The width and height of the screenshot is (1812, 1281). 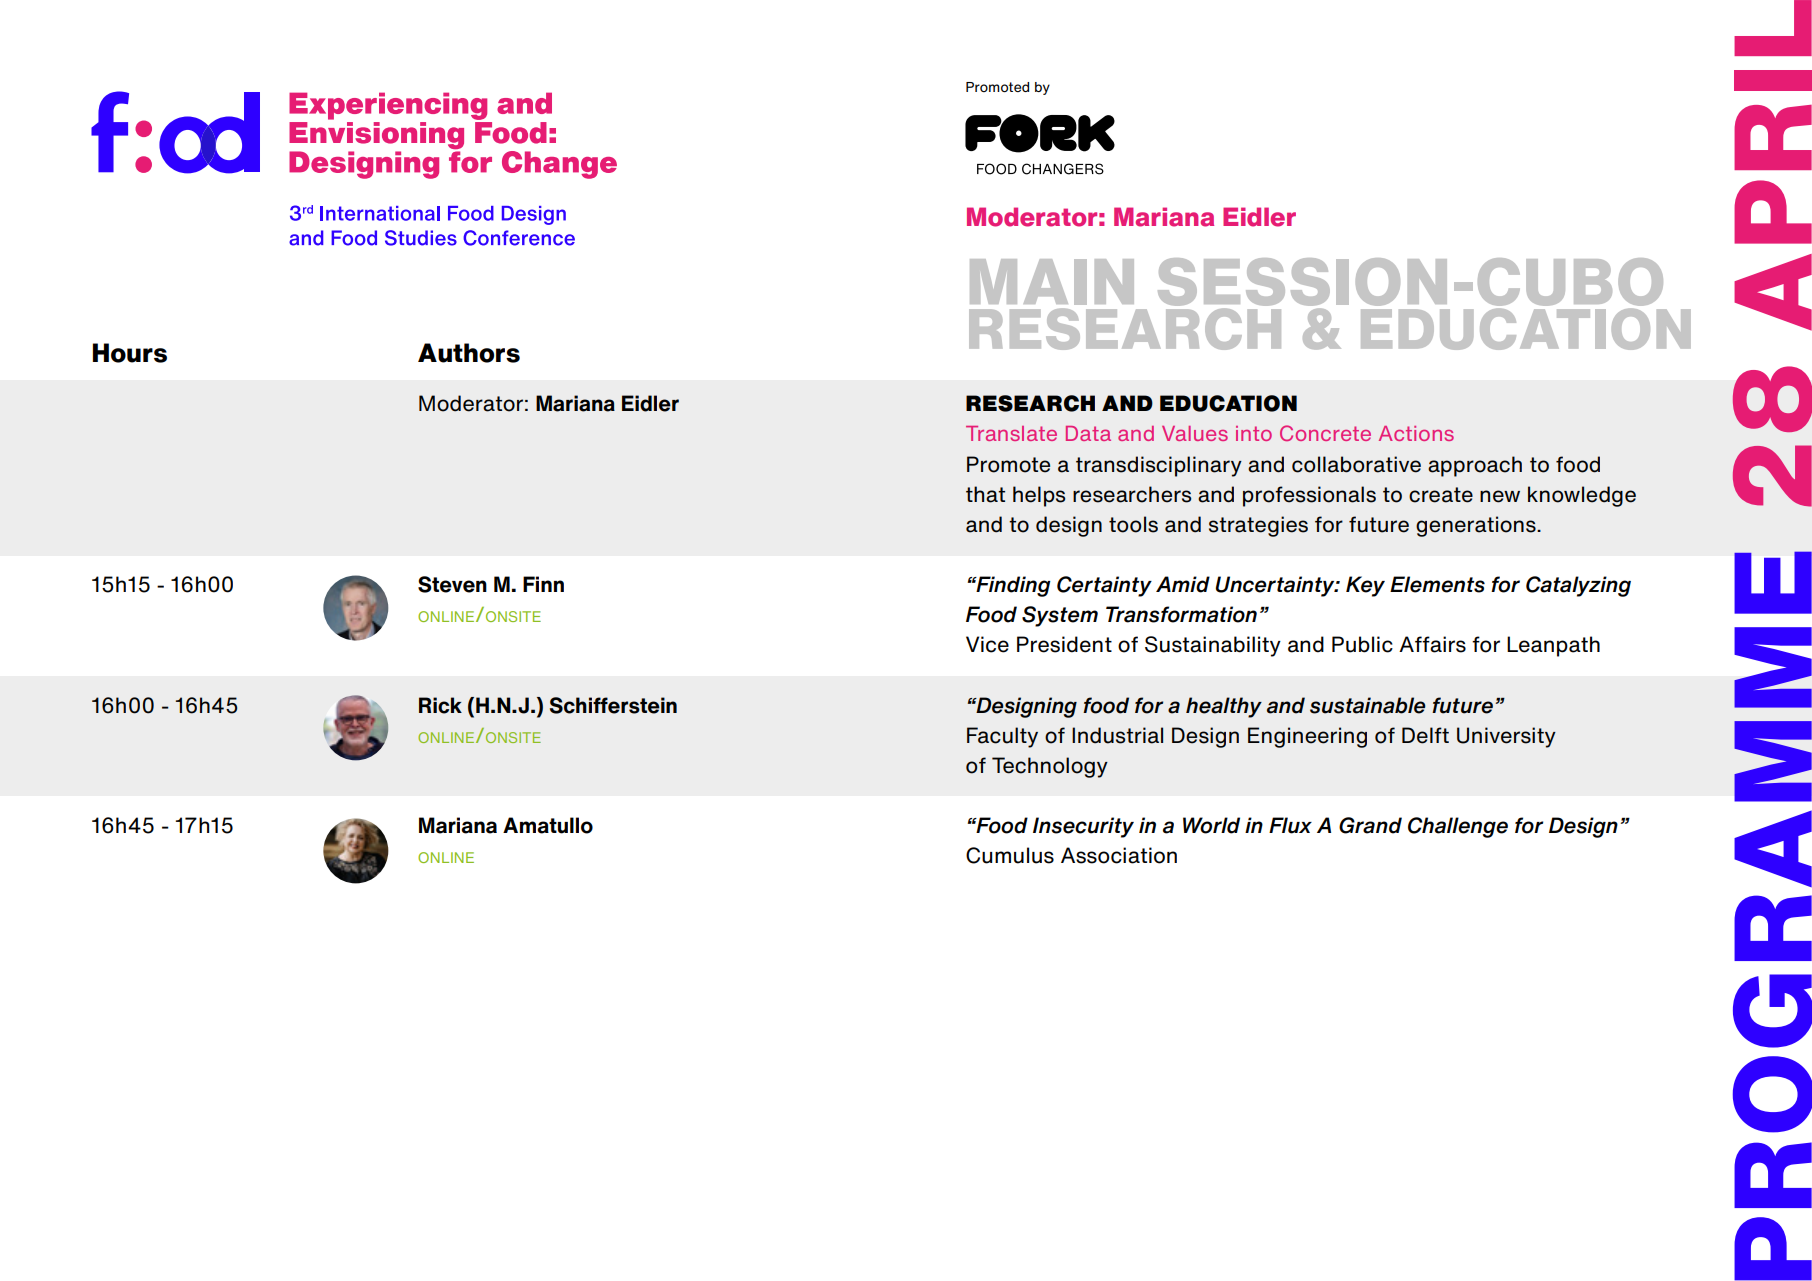 I want to click on Affairs, so click(x=1432, y=644).
